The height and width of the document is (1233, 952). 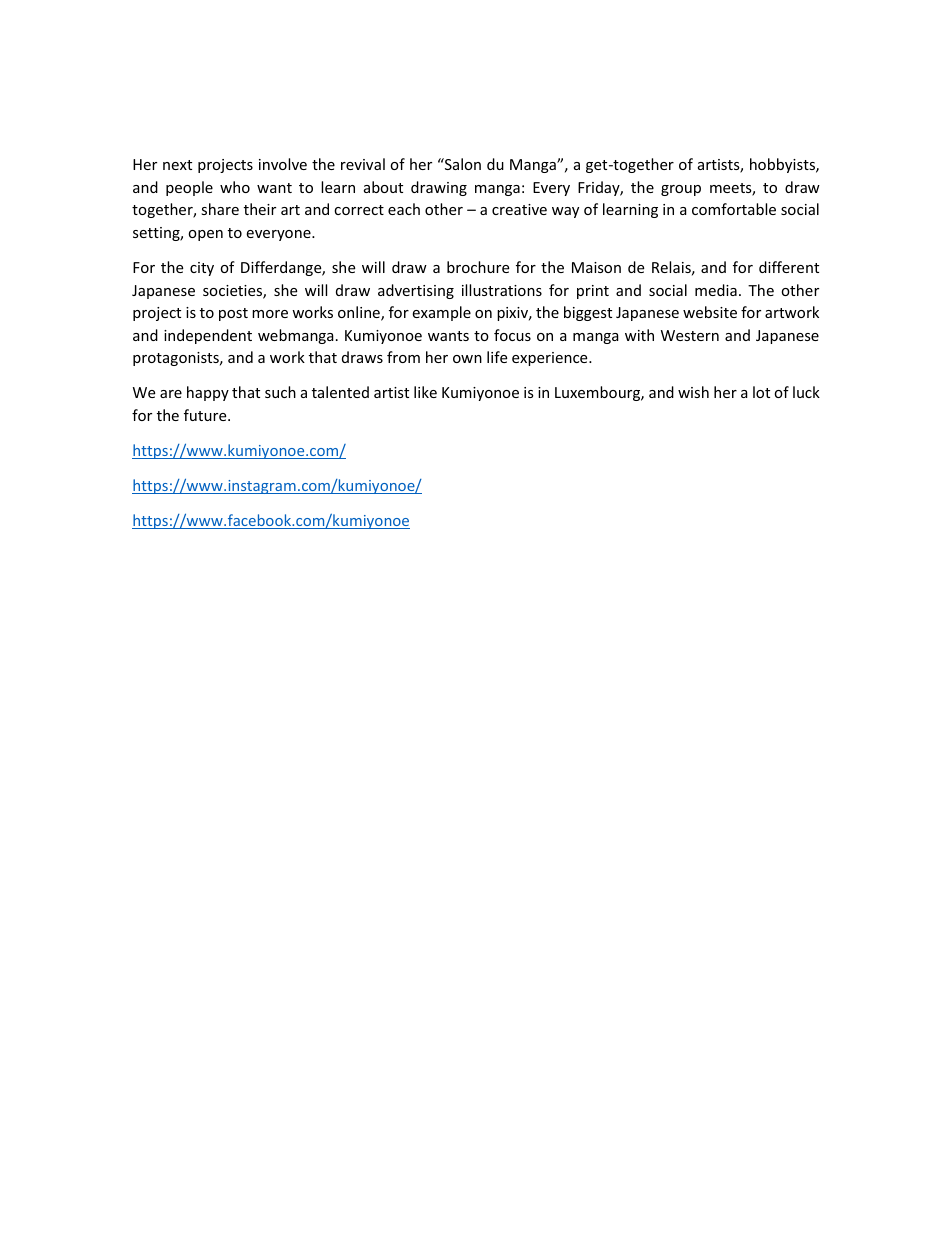 What do you see at coordinates (789, 267) in the document?
I see `different` at bounding box center [789, 267].
